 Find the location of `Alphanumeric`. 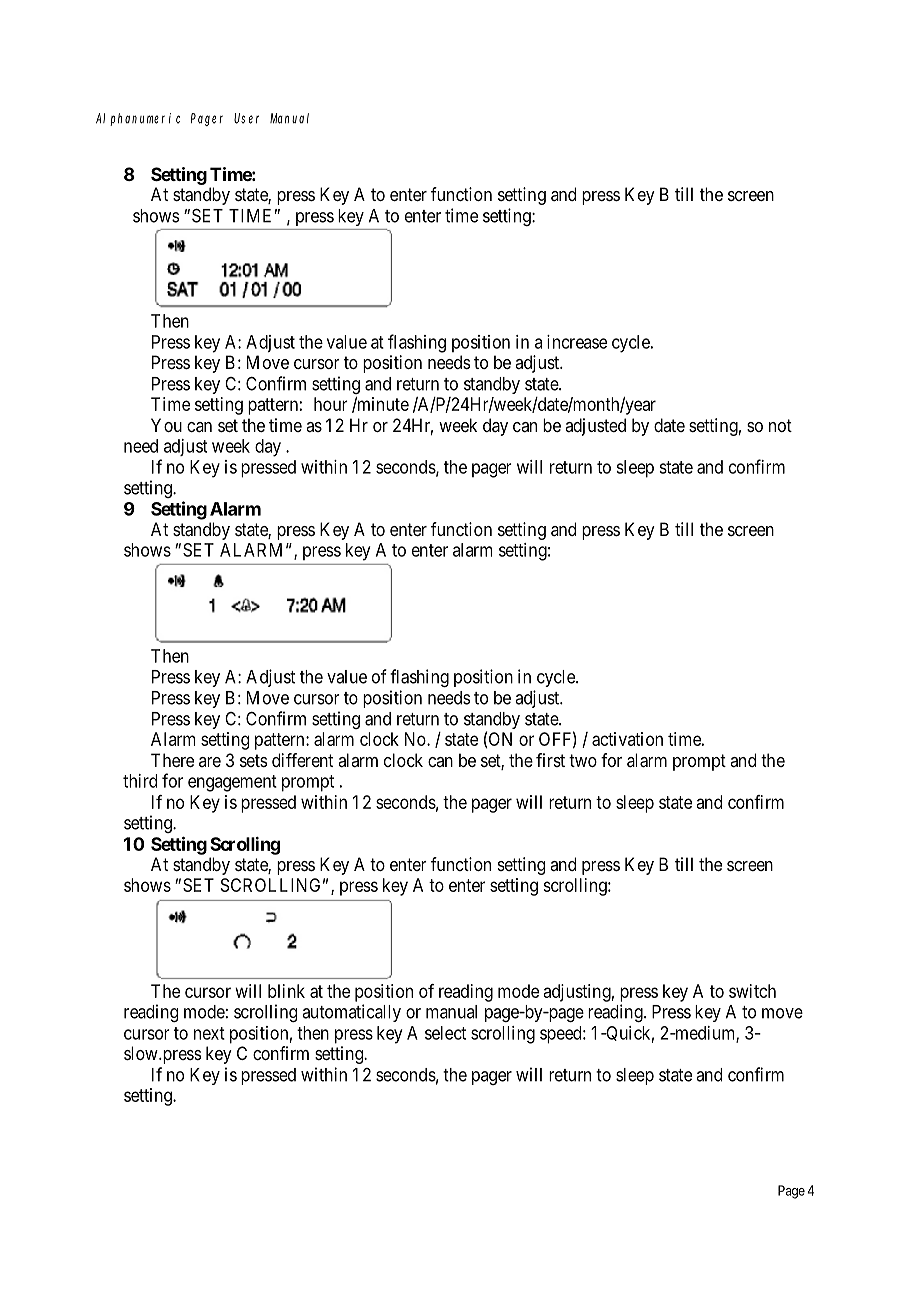

Alphanumeric is located at coordinates (138, 119).
